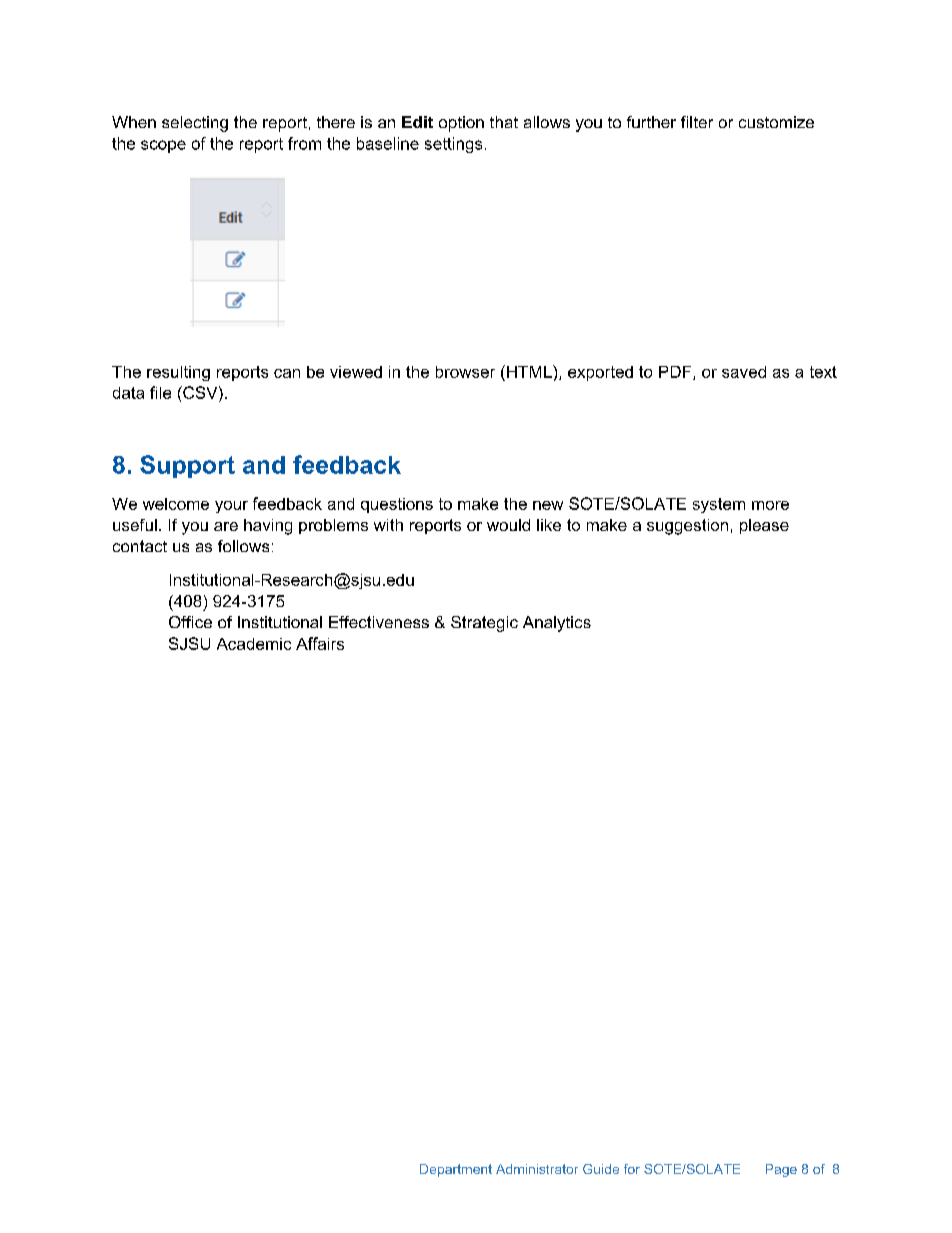  What do you see at coordinates (508, 525) in the screenshot?
I see `would` at bounding box center [508, 525].
